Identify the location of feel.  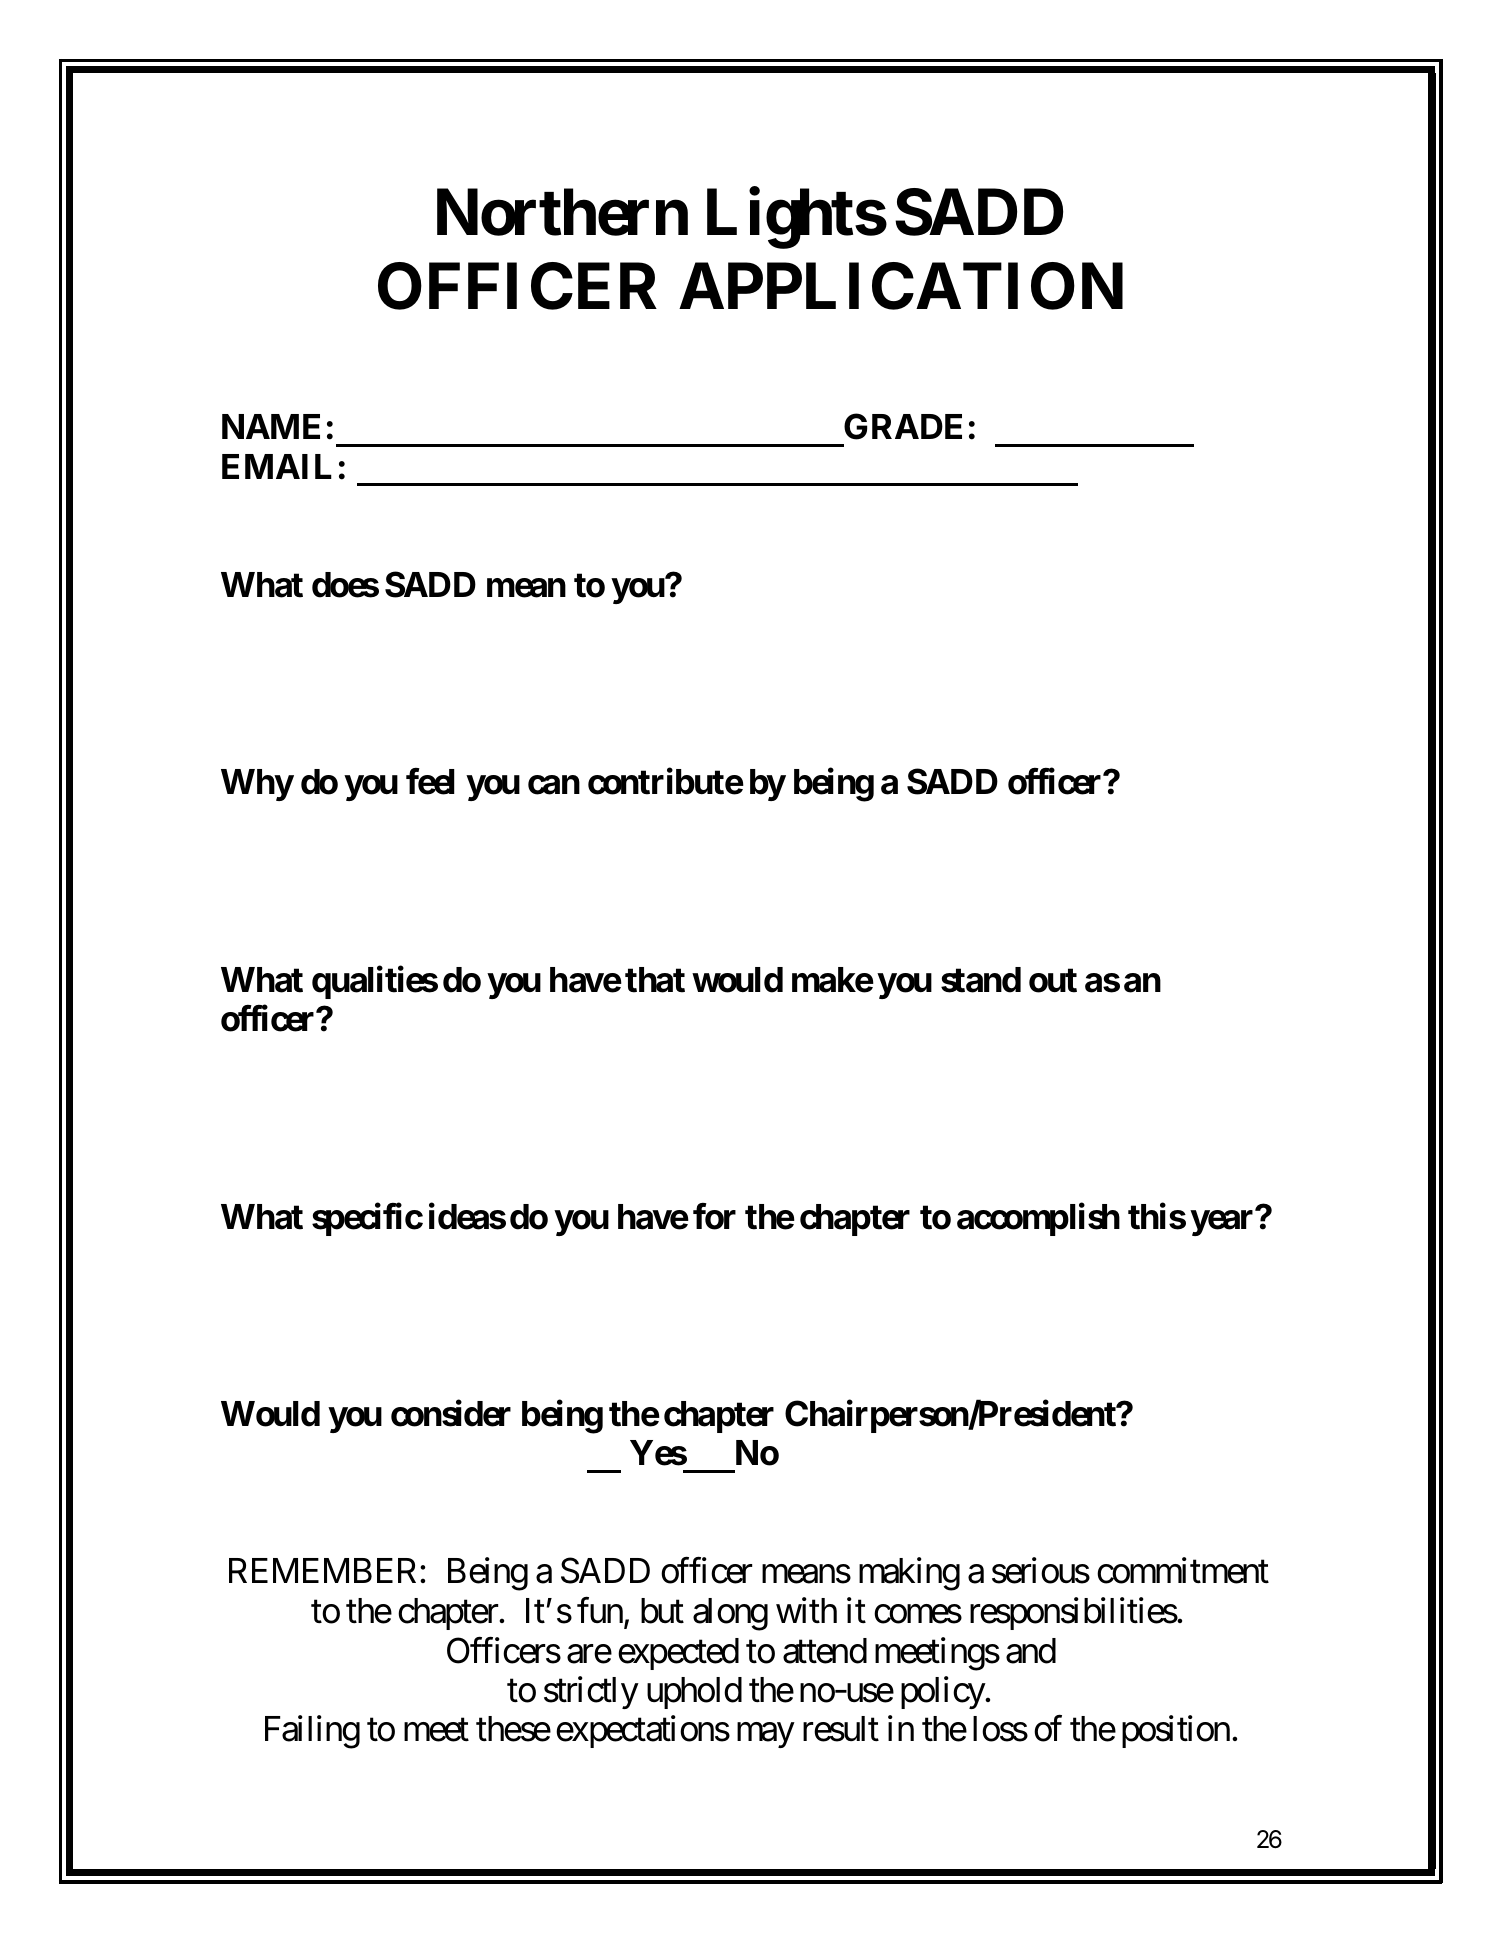
(430, 781).
